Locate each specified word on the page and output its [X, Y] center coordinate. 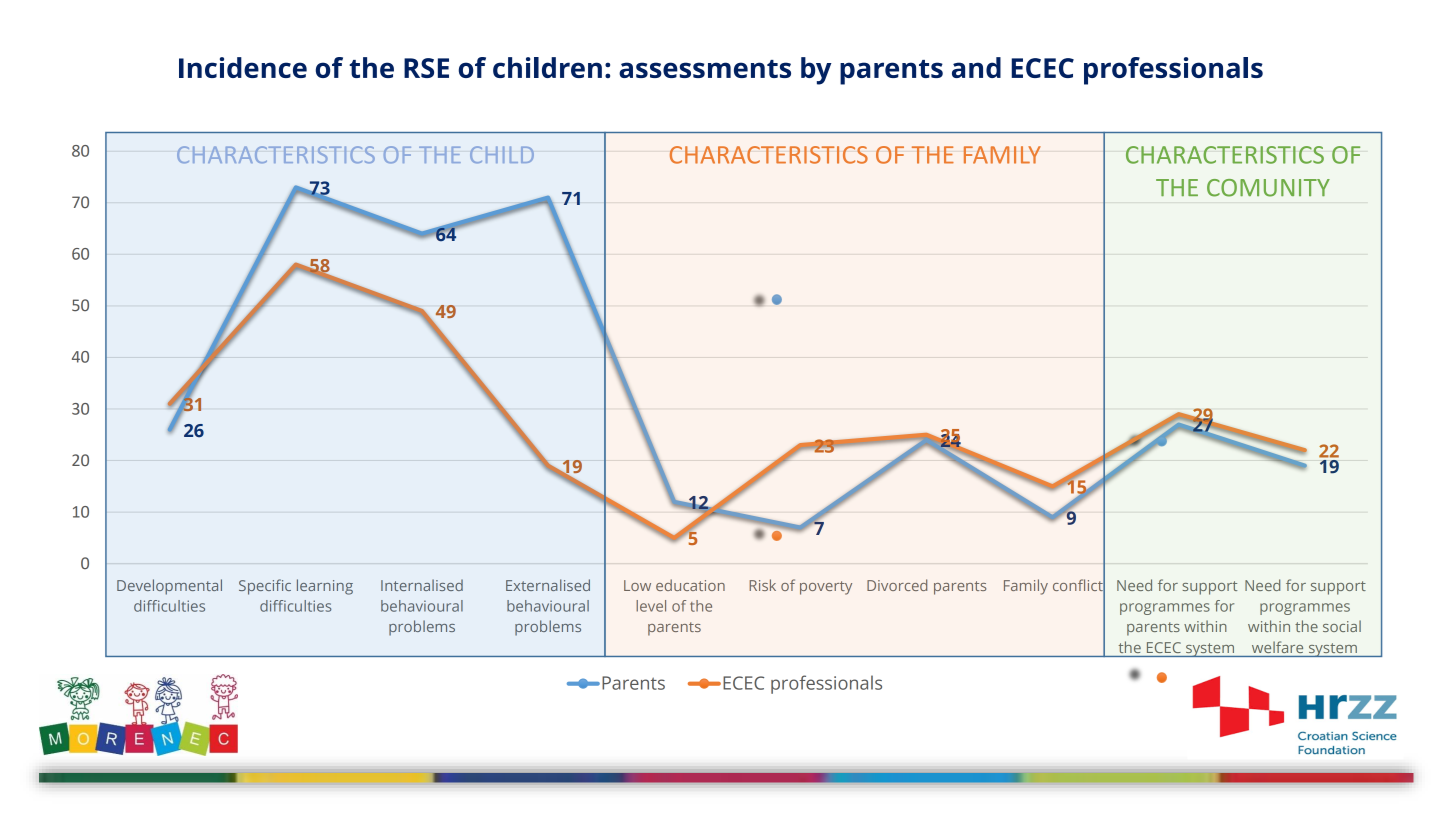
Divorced [897, 585]
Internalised [422, 585]
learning [325, 587]
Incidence [243, 67]
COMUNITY [1268, 188]
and [976, 67]
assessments [705, 69]
